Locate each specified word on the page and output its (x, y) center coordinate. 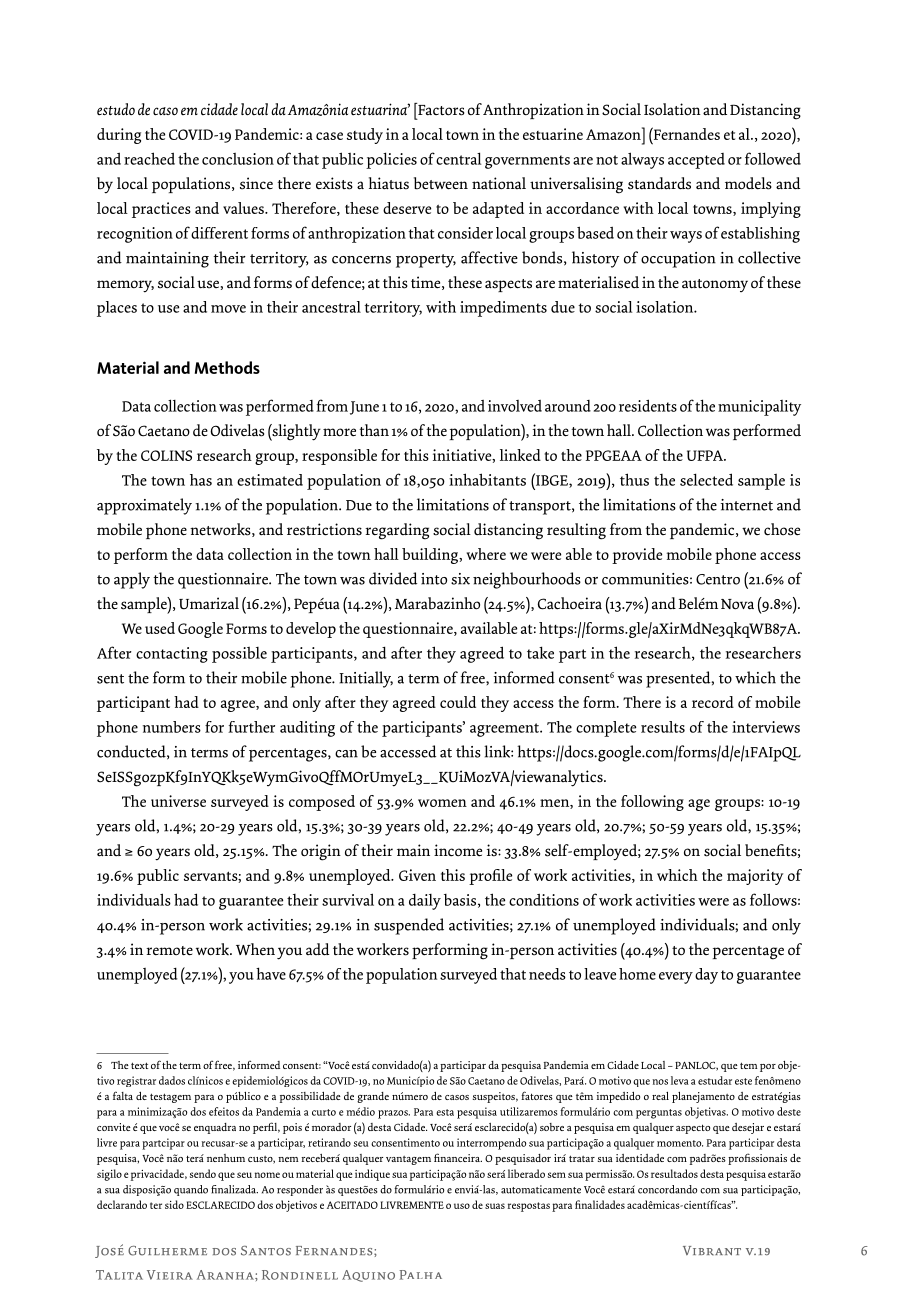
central (458, 158)
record (713, 702)
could (458, 702)
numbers (172, 727)
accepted (696, 161)
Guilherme (167, 1251)
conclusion (238, 159)
